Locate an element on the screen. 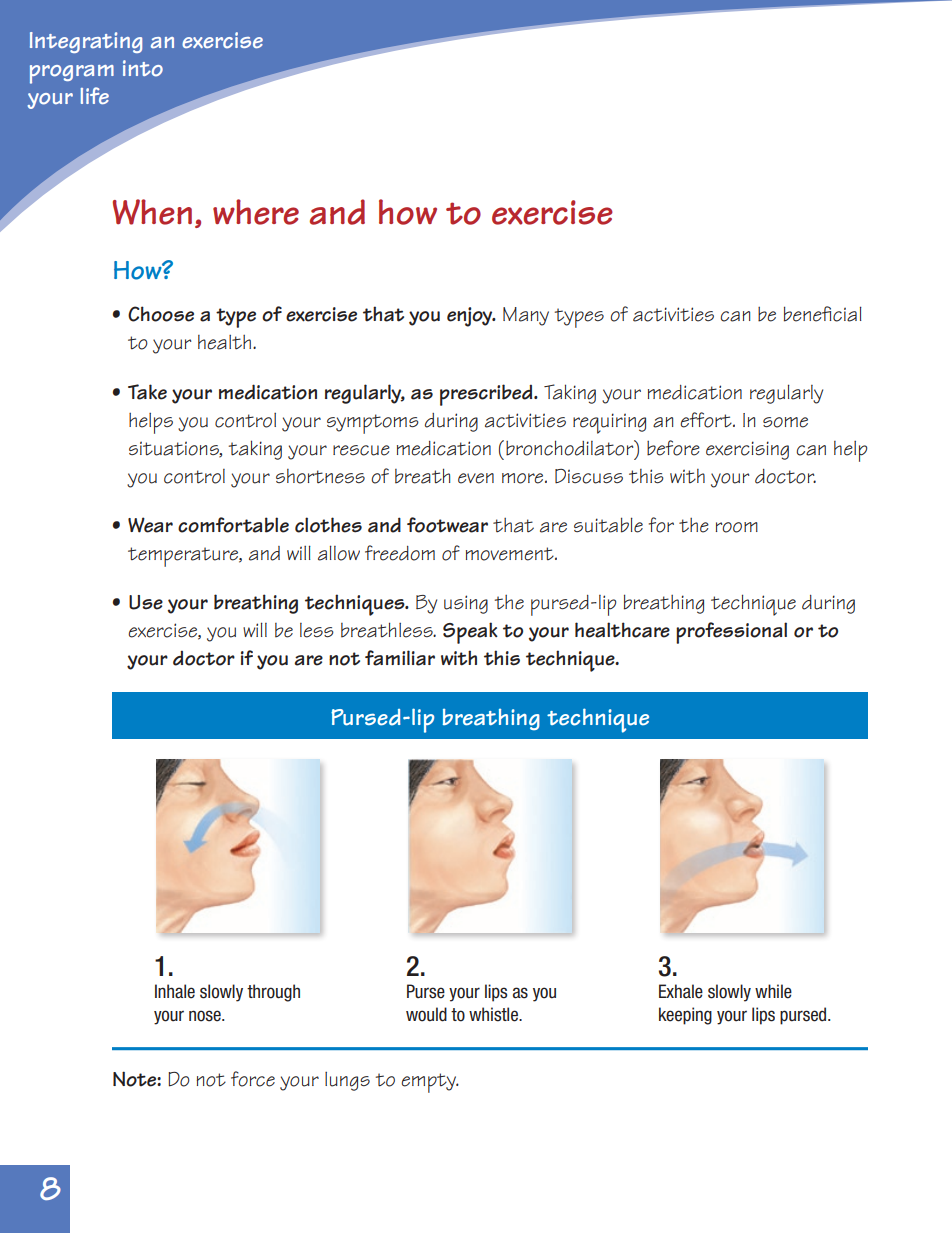 This screenshot has height=1233, width=952. keeping is located at coordinates (685, 1016).
